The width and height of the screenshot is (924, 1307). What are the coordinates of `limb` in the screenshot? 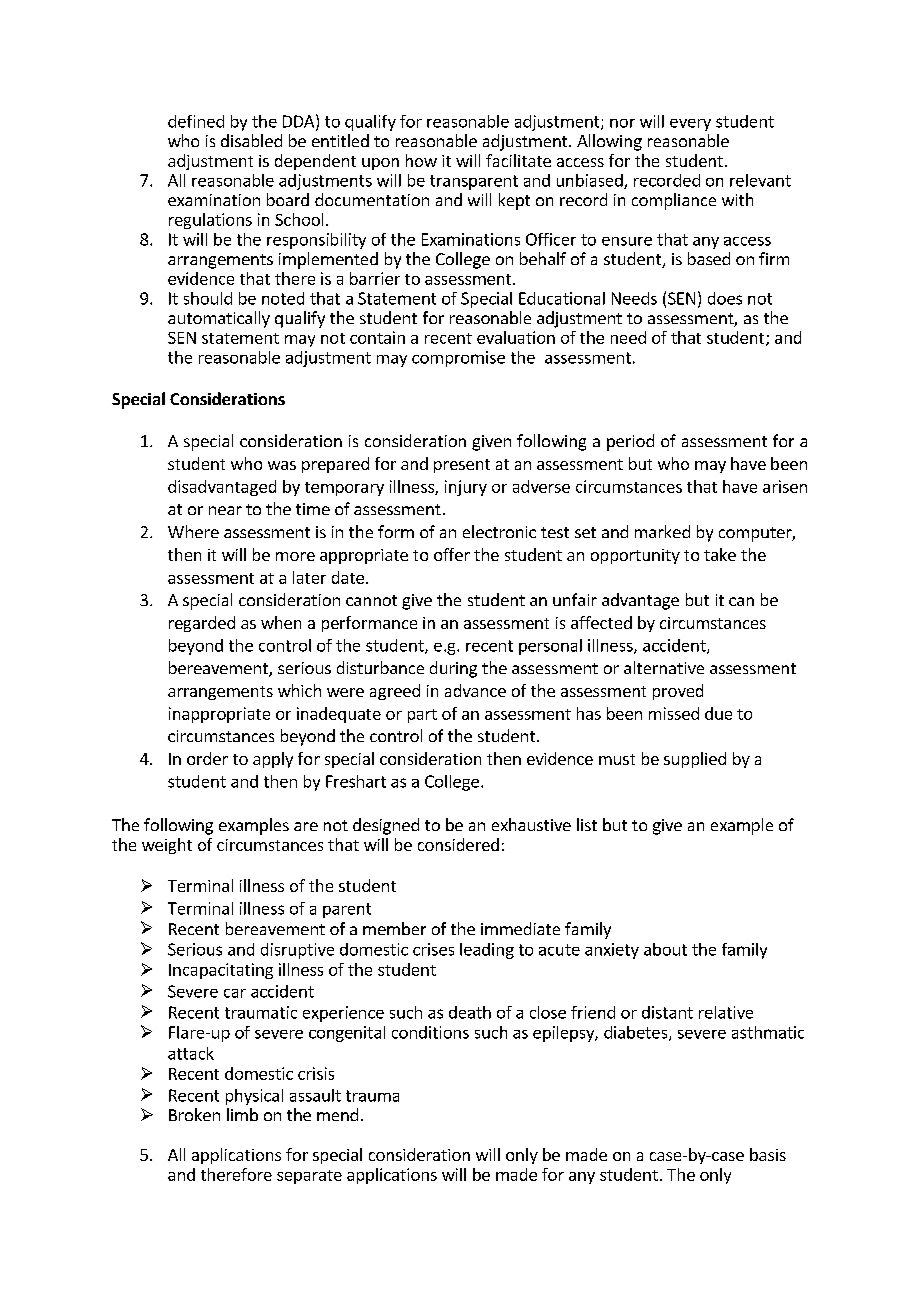 It's located at (242, 1114).
